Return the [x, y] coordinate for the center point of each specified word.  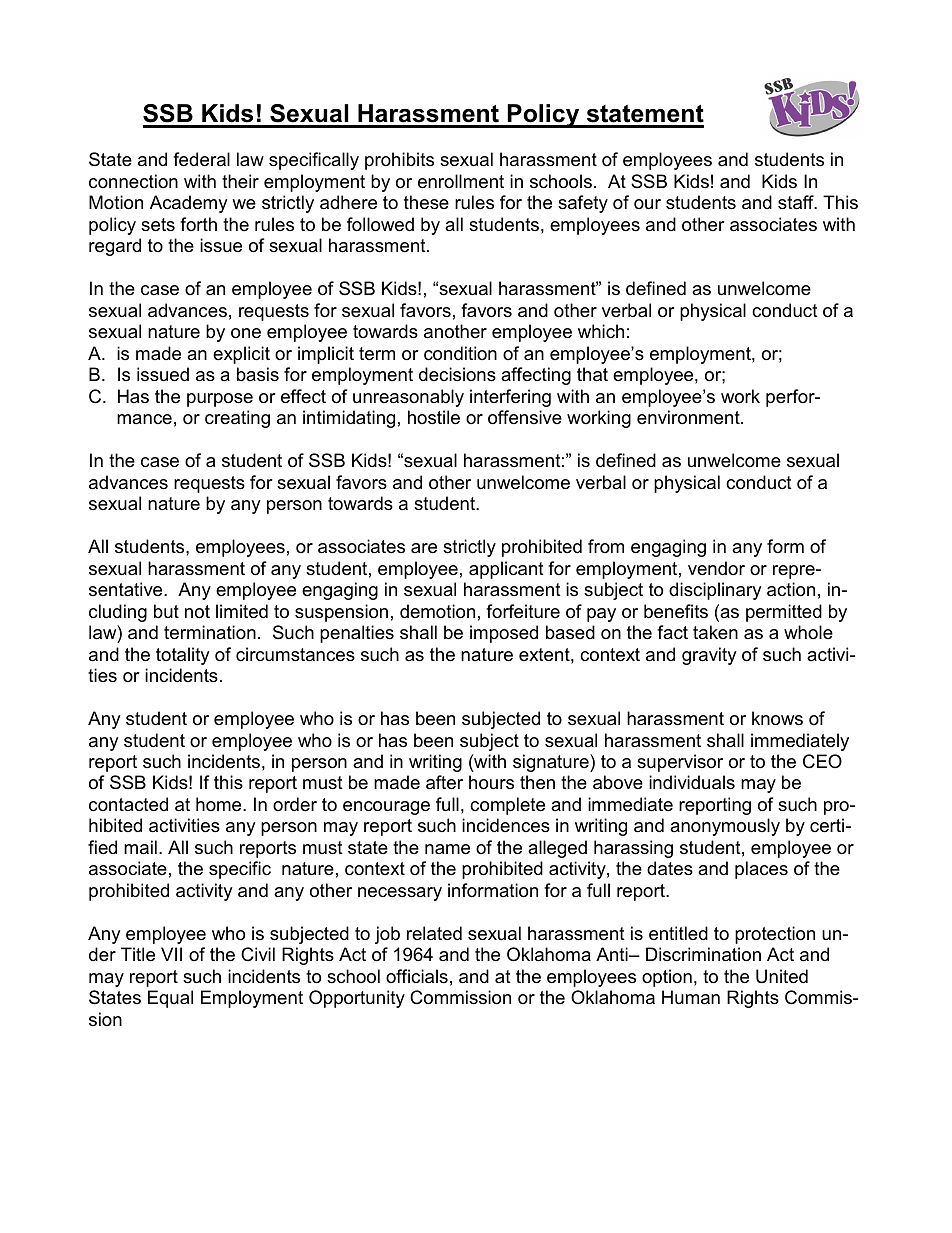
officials [417, 976]
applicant [506, 570]
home [220, 804]
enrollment [461, 181]
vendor [716, 568]
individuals [692, 782]
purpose [220, 400]
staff [797, 202]
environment [689, 417]
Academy [189, 204]
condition [460, 353]
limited [242, 611]
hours [491, 782]
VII [171, 954]
